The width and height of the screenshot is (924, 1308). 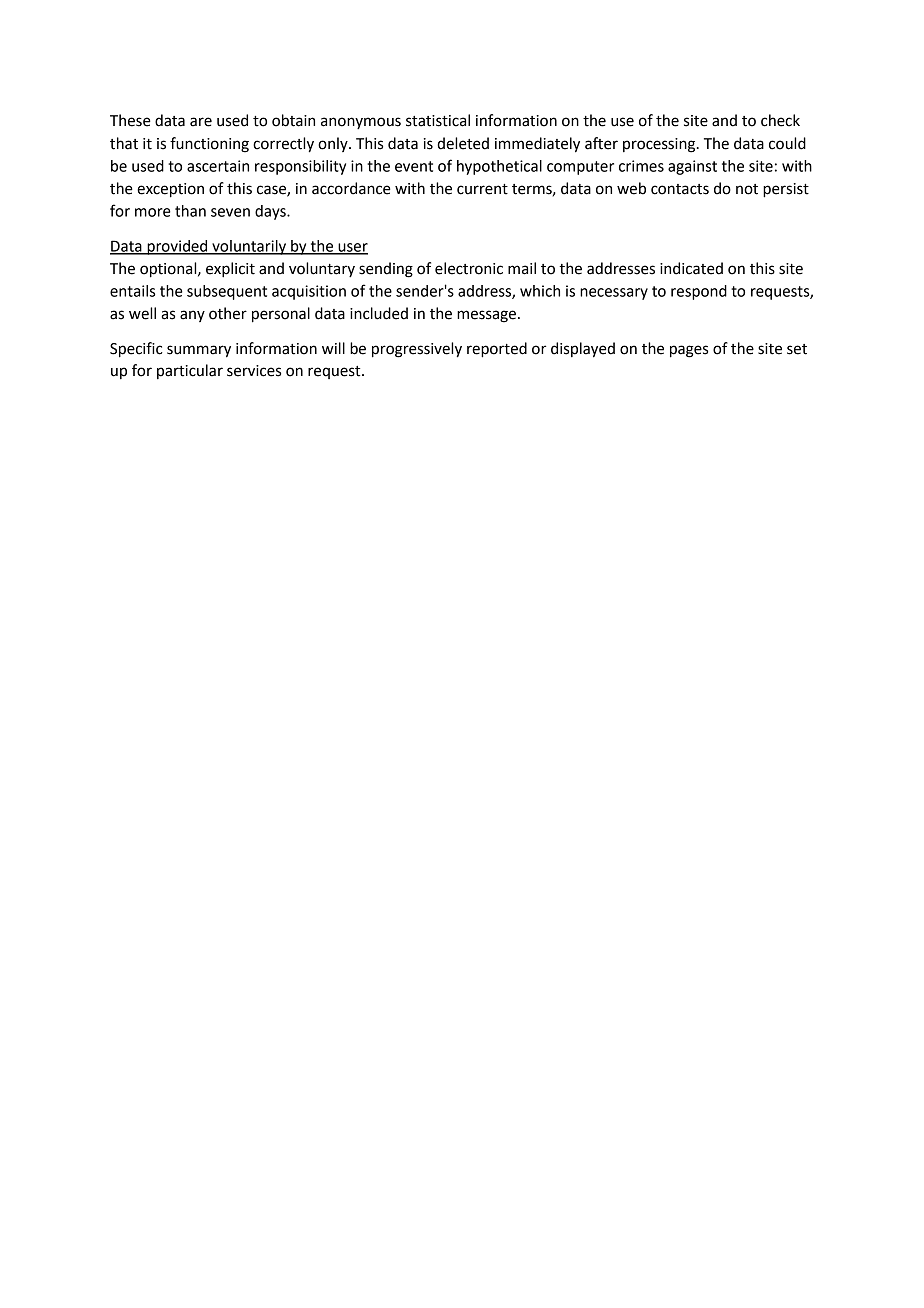 What do you see at coordinates (780, 120) in the screenshot?
I see `check` at bounding box center [780, 120].
